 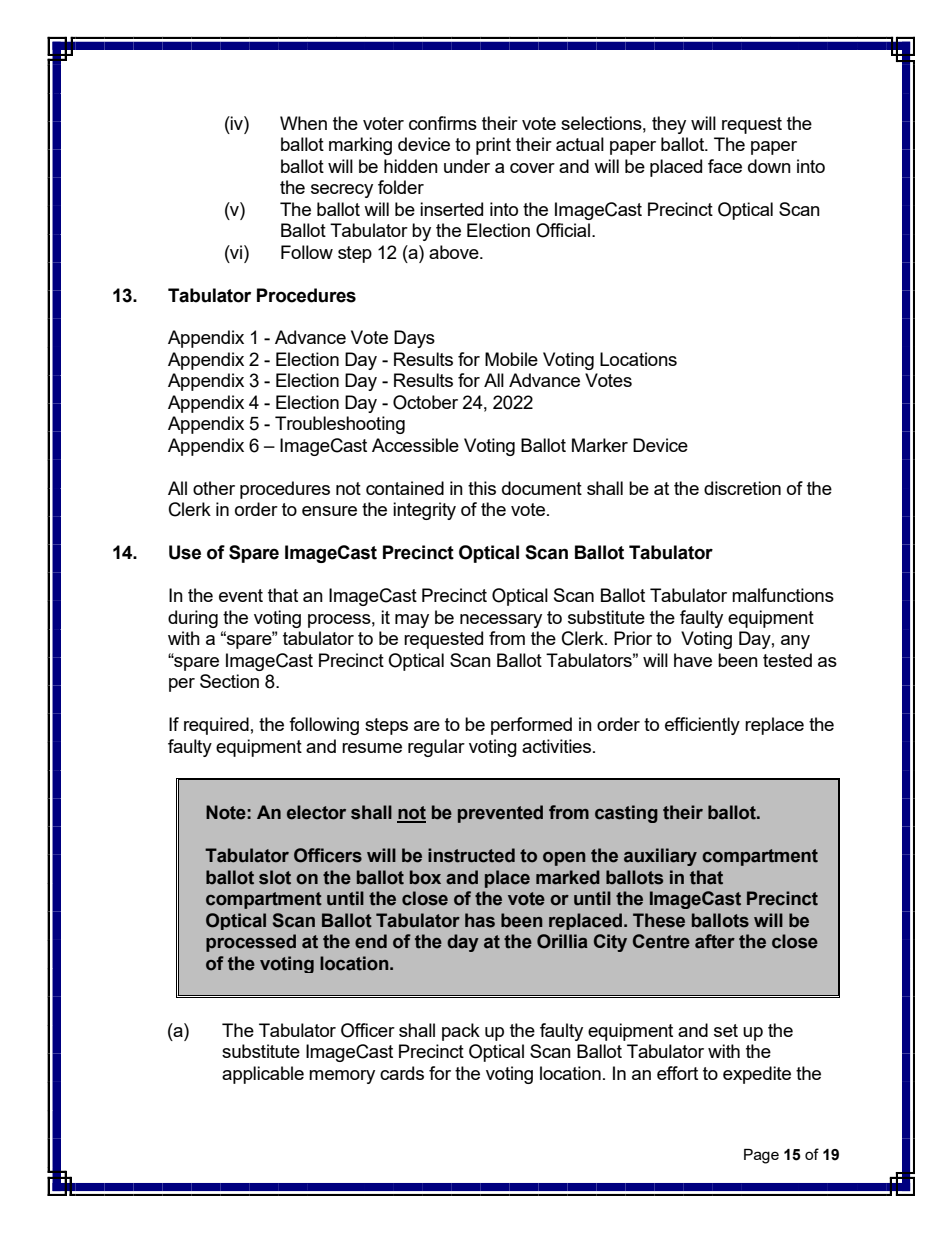 I want to click on When, so click(x=303, y=123).
